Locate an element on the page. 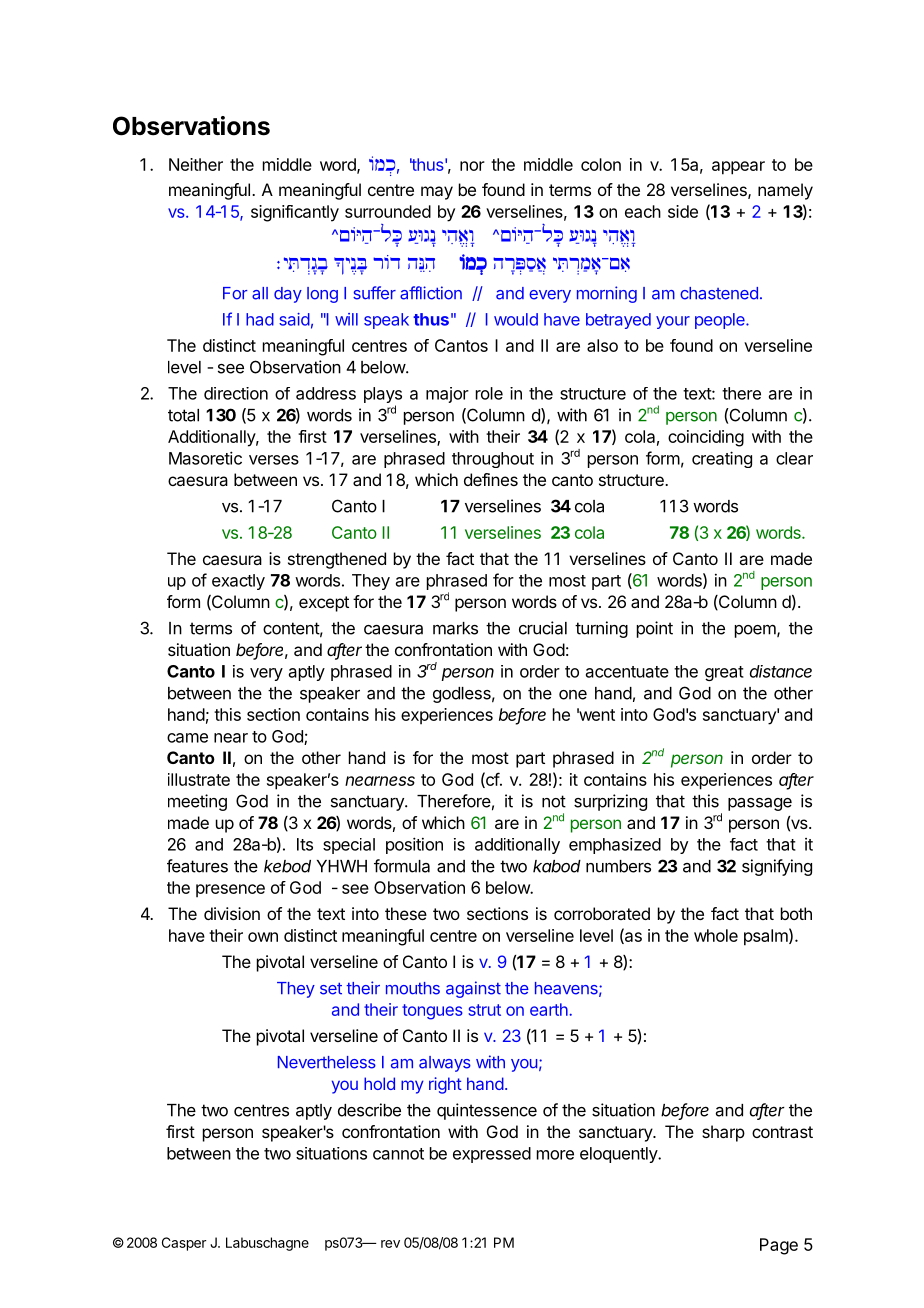  significantly is located at coordinates (295, 213).
